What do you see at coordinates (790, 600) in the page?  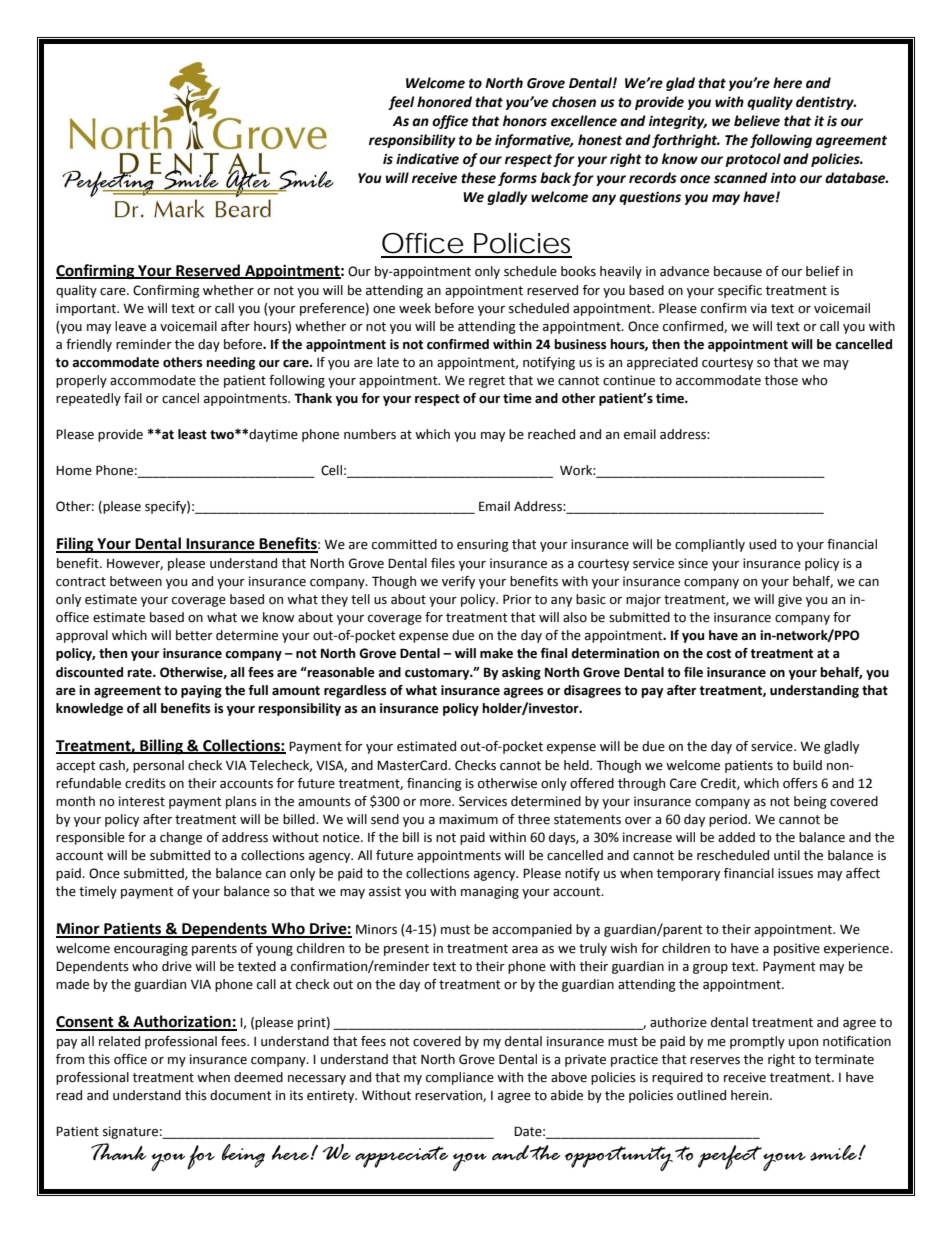 I see `give` at bounding box center [790, 600].
